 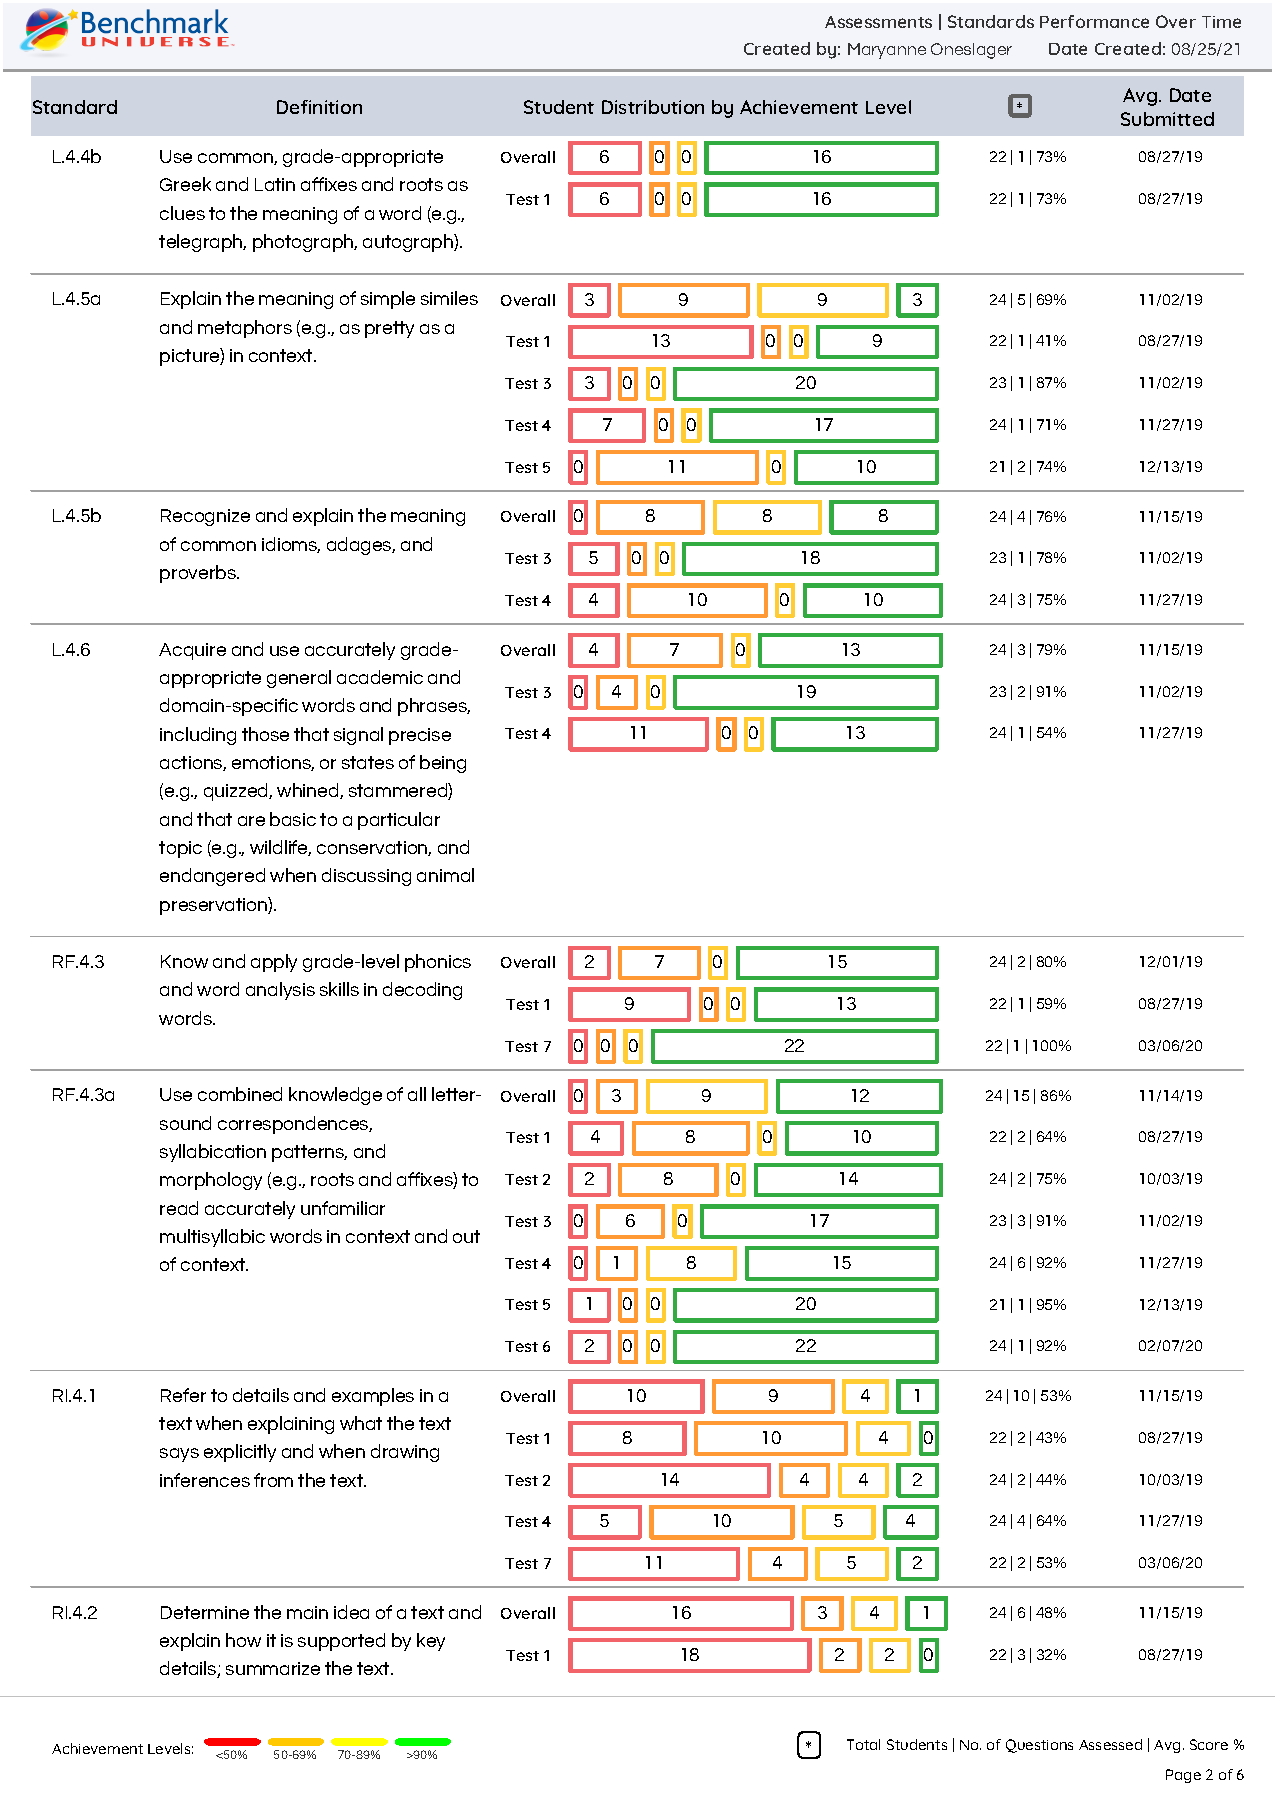 What do you see at coordinates (438, 963) in the image?
I see `phonics` at bounding box center [438, 963].
